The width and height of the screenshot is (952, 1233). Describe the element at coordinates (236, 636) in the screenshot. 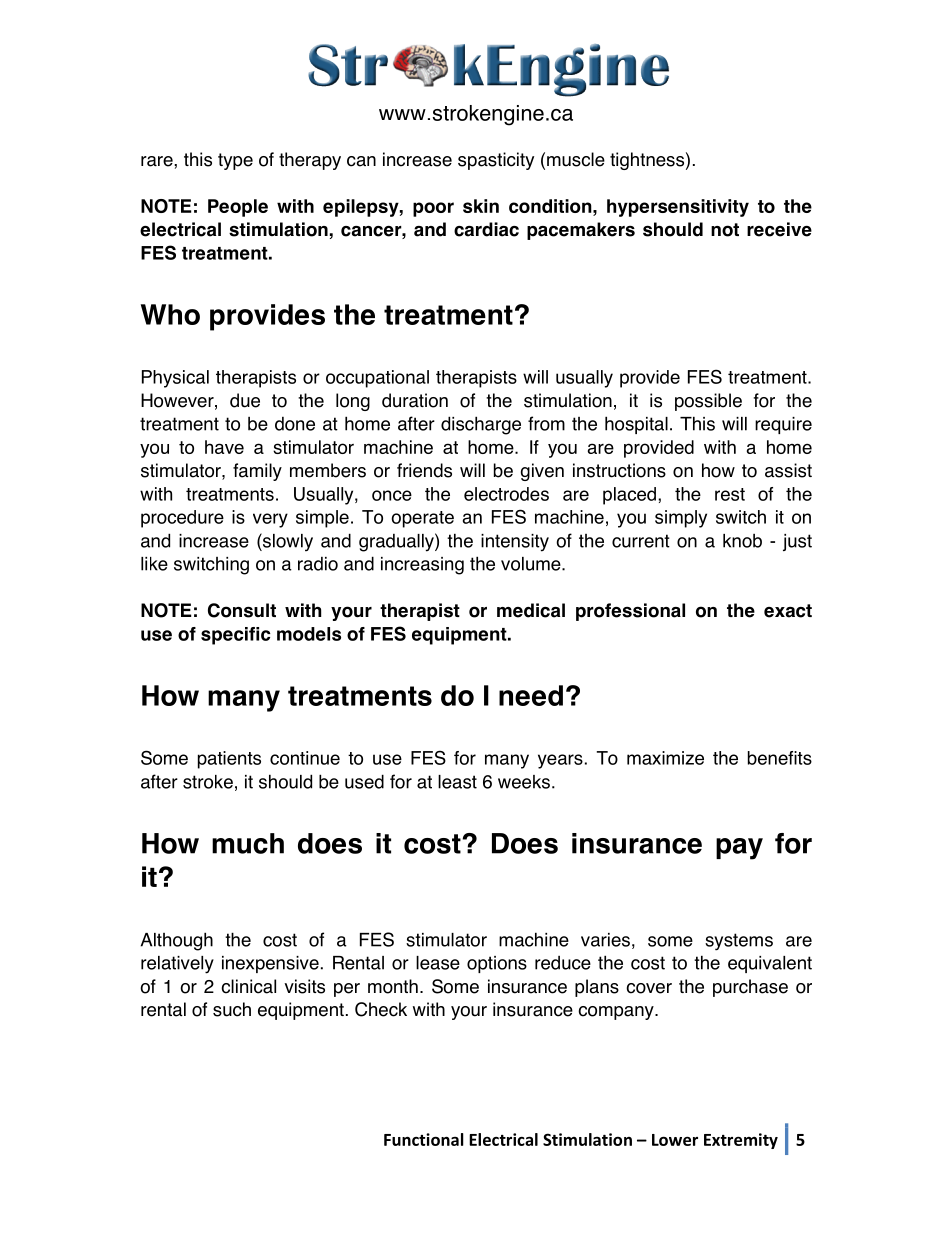

I see `specific` at that location.
